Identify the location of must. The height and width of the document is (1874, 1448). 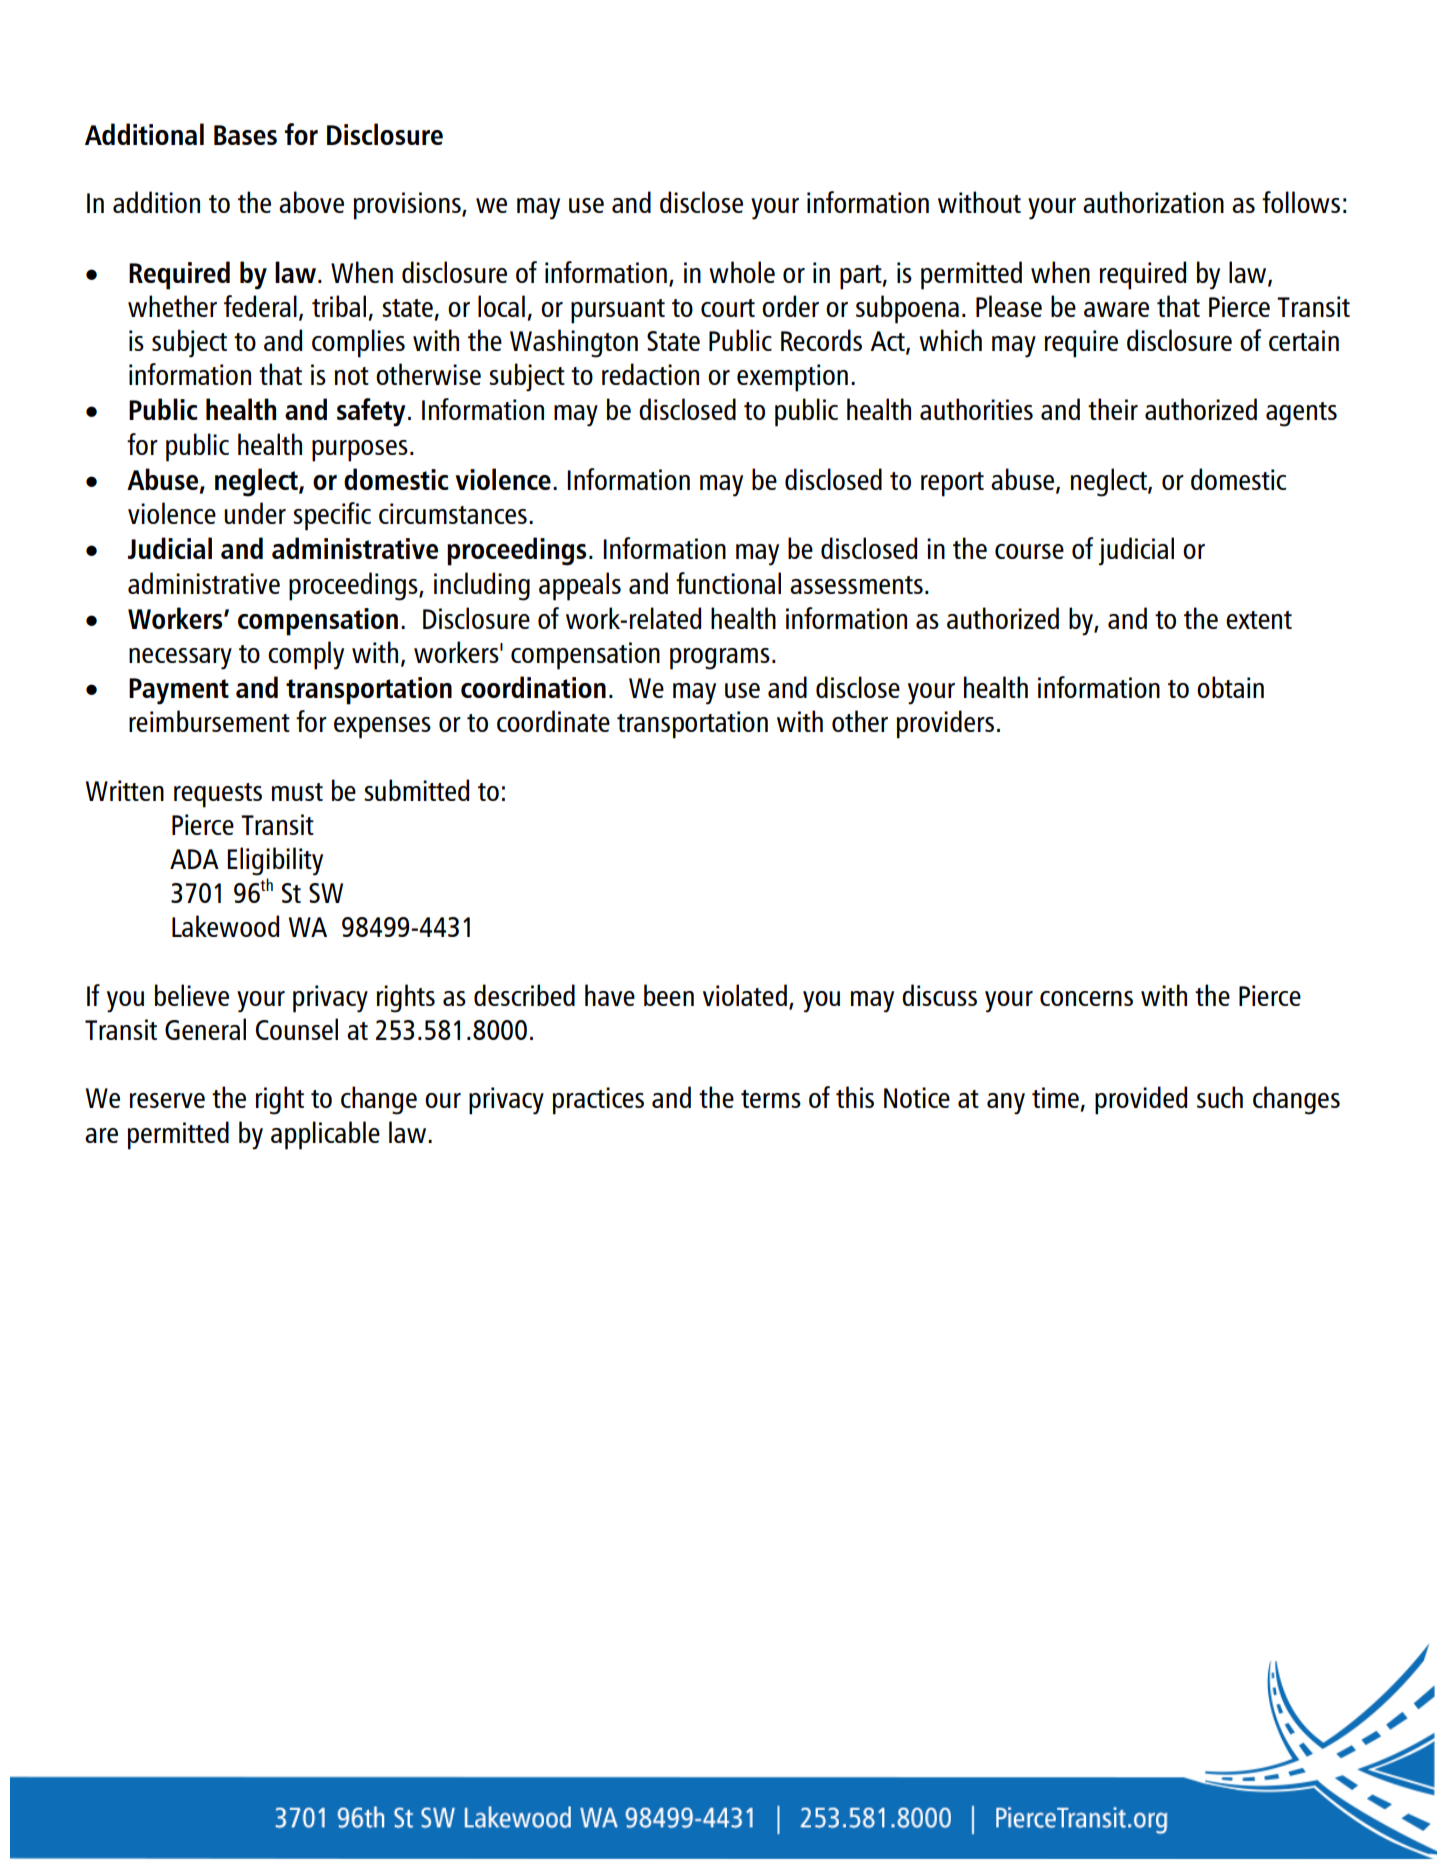
(297, 792).
